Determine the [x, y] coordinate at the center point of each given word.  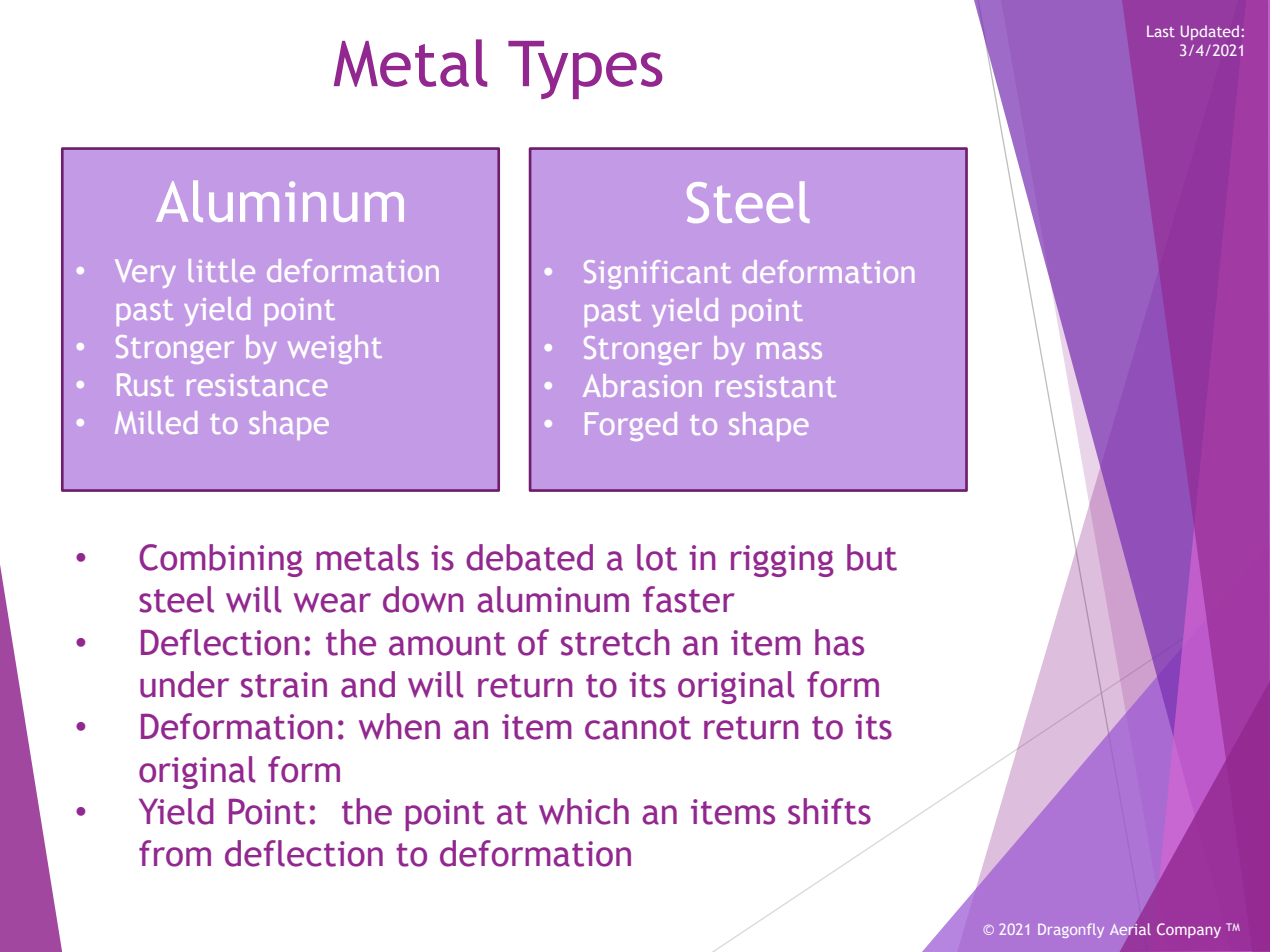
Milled [156, 422]
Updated [1211, 32]
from [175, 853]
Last [1161, 31]
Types [585, 70]
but [872, 557]
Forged [631, 426]
